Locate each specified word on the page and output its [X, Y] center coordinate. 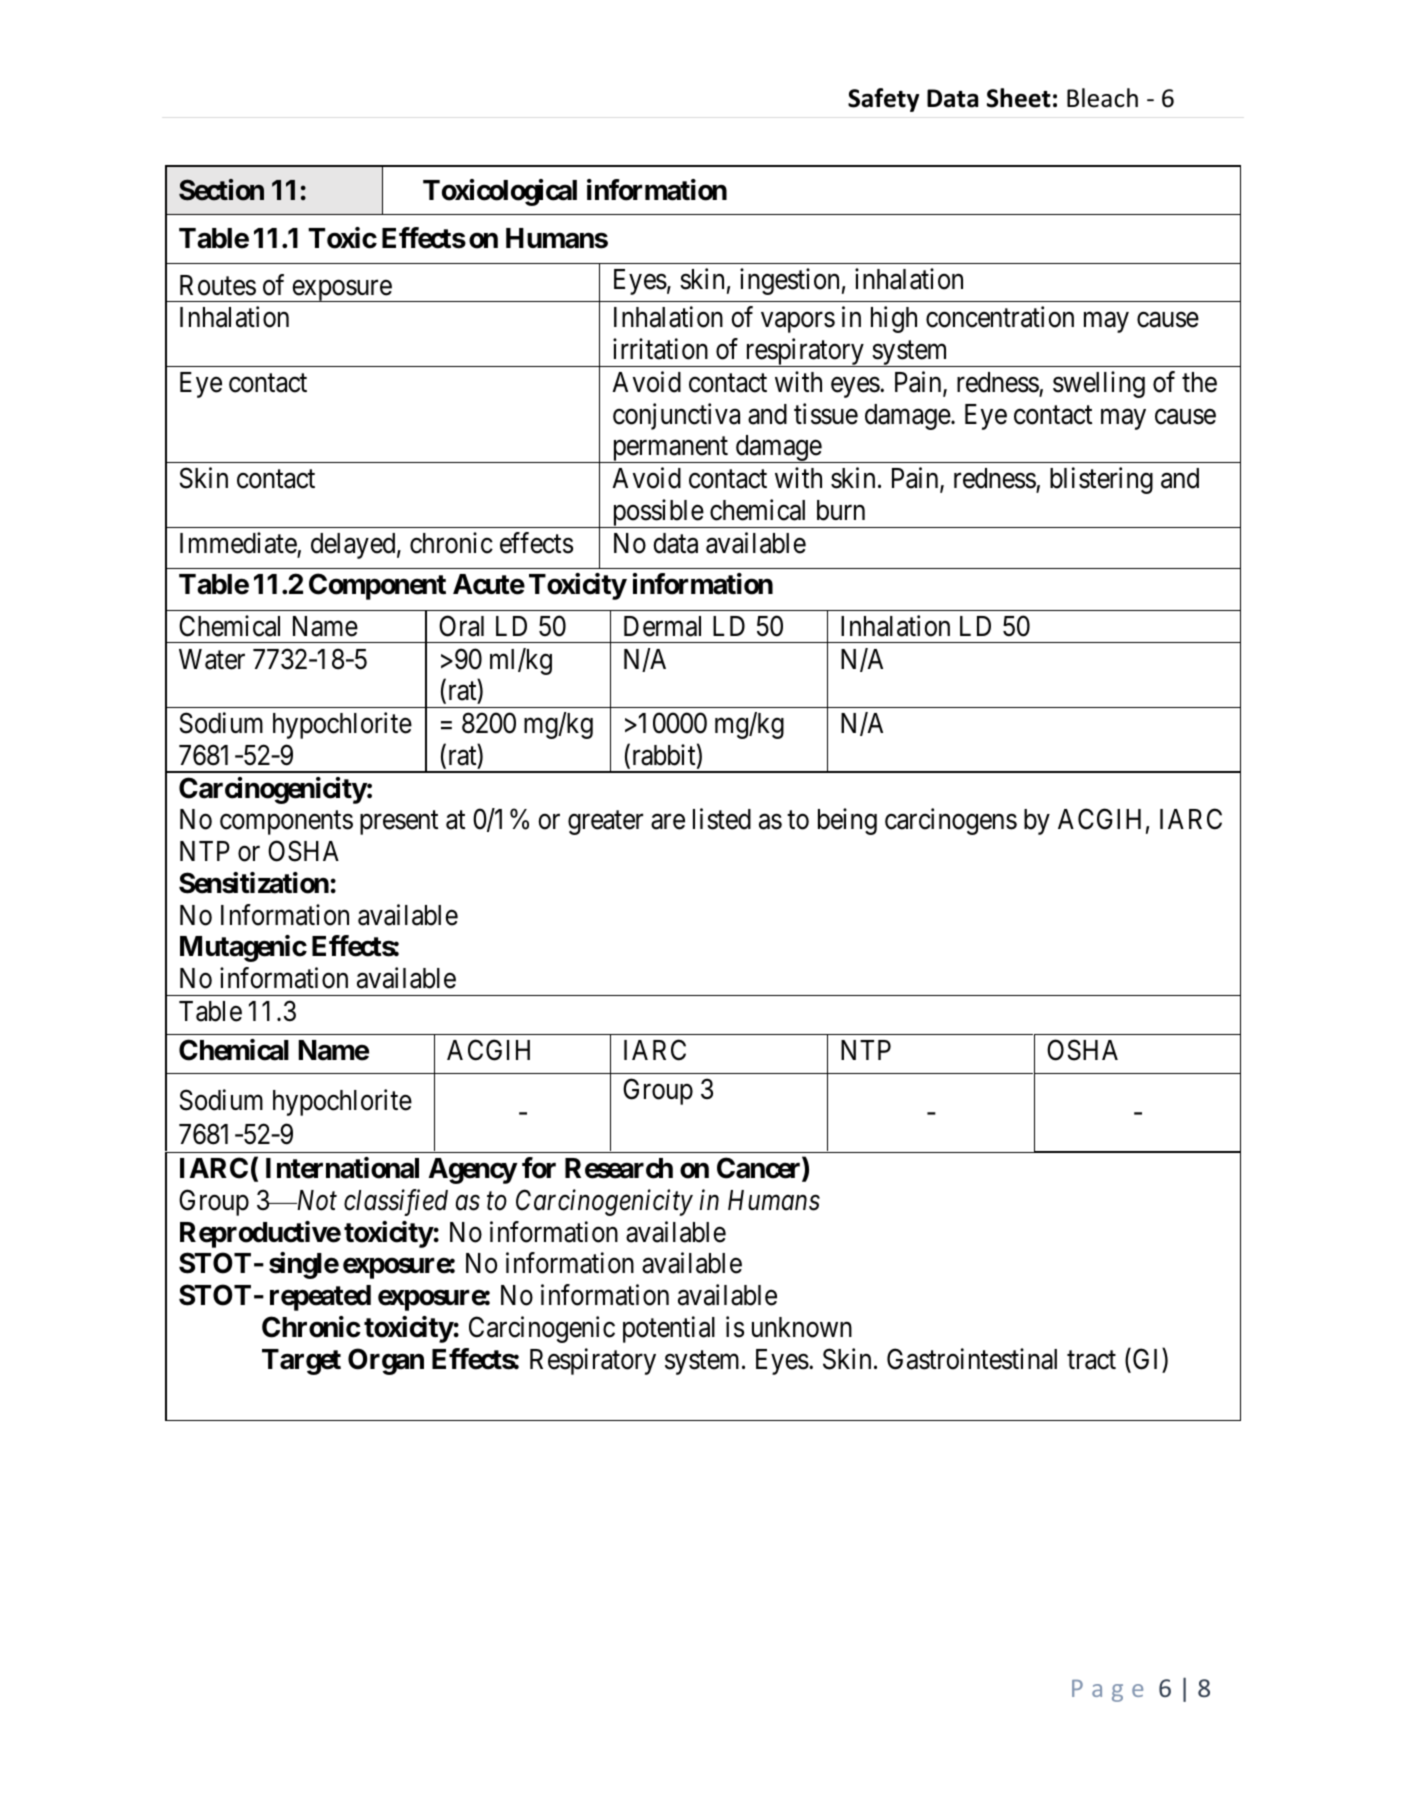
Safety [883, 100]
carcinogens [951, 822]
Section [221, 190]
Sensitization [254, 883]
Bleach [1102, 98]
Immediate [238, 543]
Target [301, 1362]
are [668, 822]
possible [657, 513]
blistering [1101, 481]
